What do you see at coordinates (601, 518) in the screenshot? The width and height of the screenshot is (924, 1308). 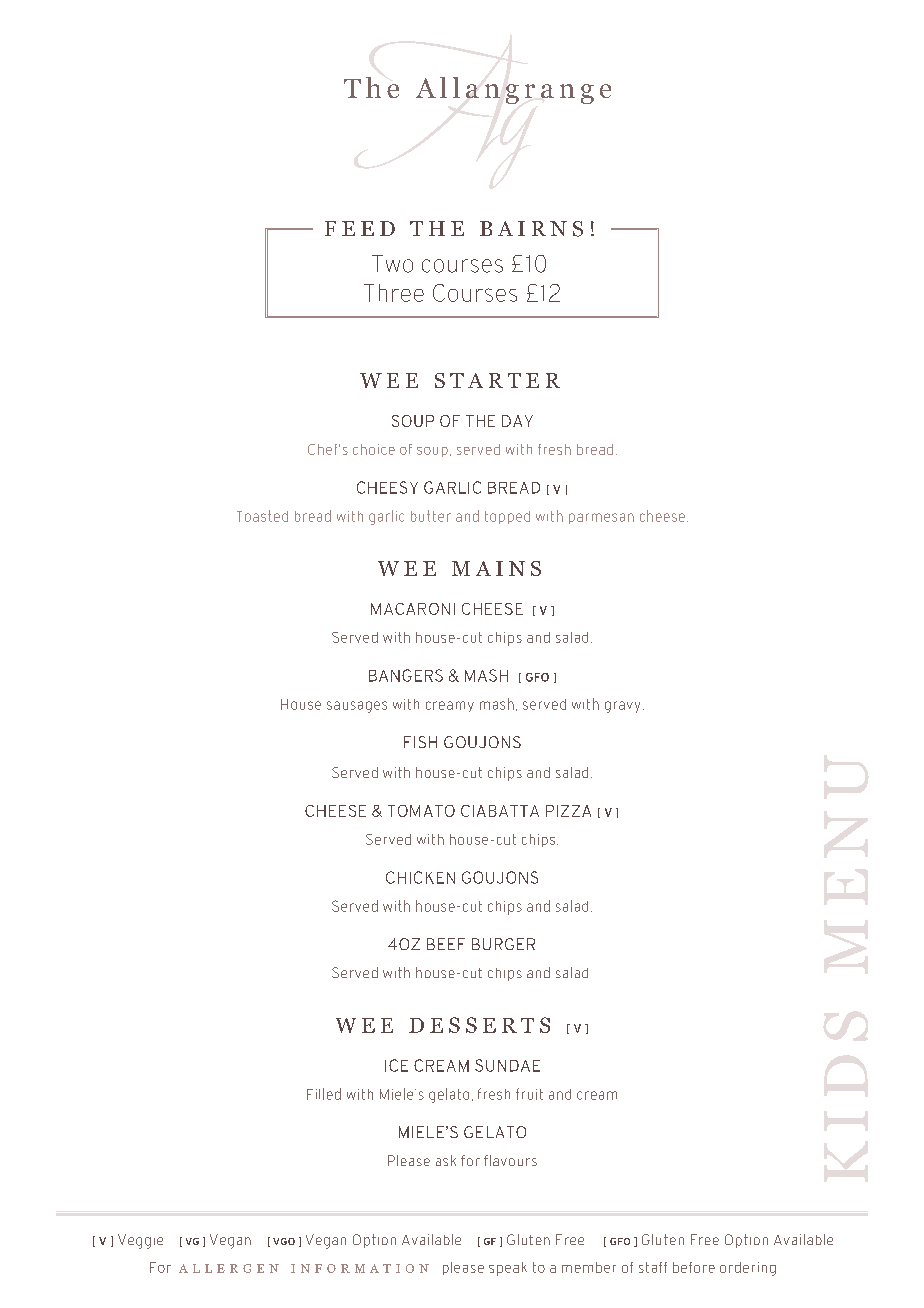 I see `parmesan` at bounding box center [601, 518].
